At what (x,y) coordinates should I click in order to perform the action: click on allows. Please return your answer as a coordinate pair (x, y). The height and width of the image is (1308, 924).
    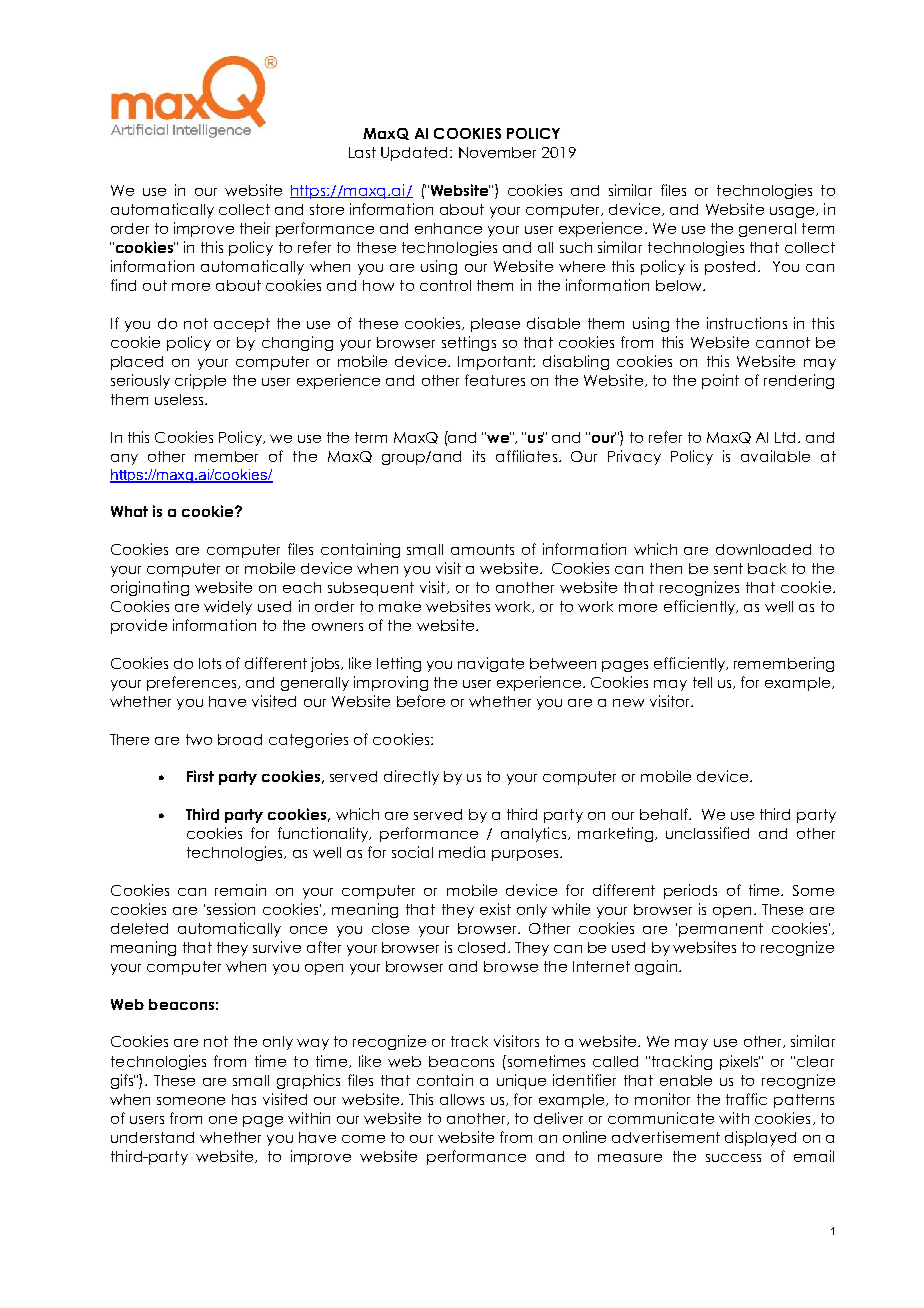
    Looking at the image, I should click on (462, 1099).
